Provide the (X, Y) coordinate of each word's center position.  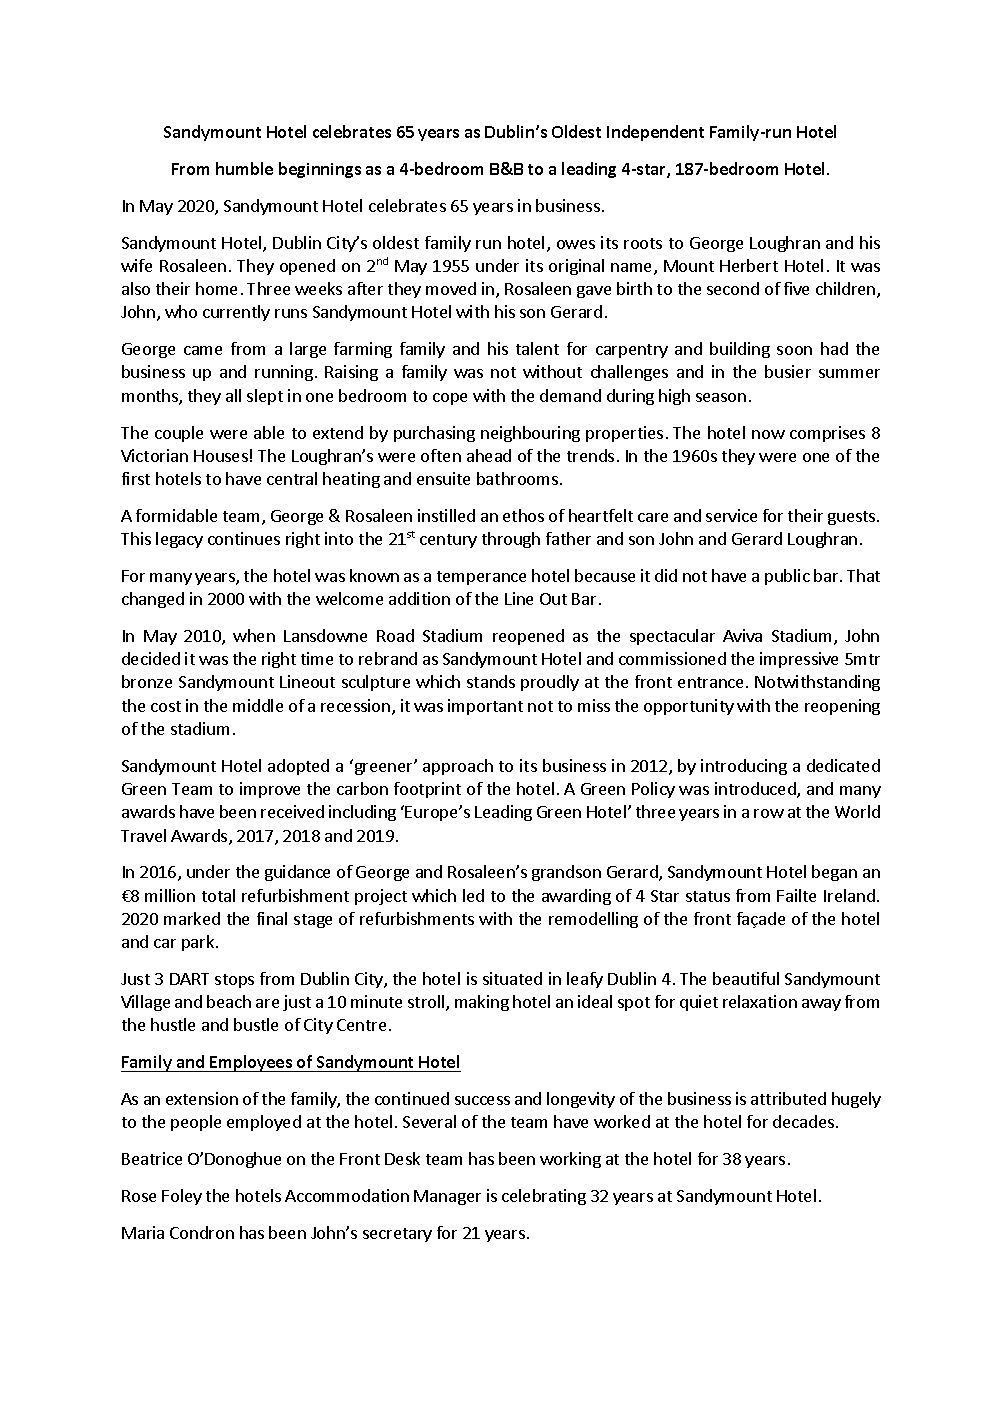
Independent (655, 133)
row (769, 813)
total (218, 895)
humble (244, 168)
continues (244, 538)
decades (803, 1121)
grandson (566, 873)
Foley (182, 1197)
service (731, 515)
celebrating (544, 1197)
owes (576, 244)
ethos (523, 515)
